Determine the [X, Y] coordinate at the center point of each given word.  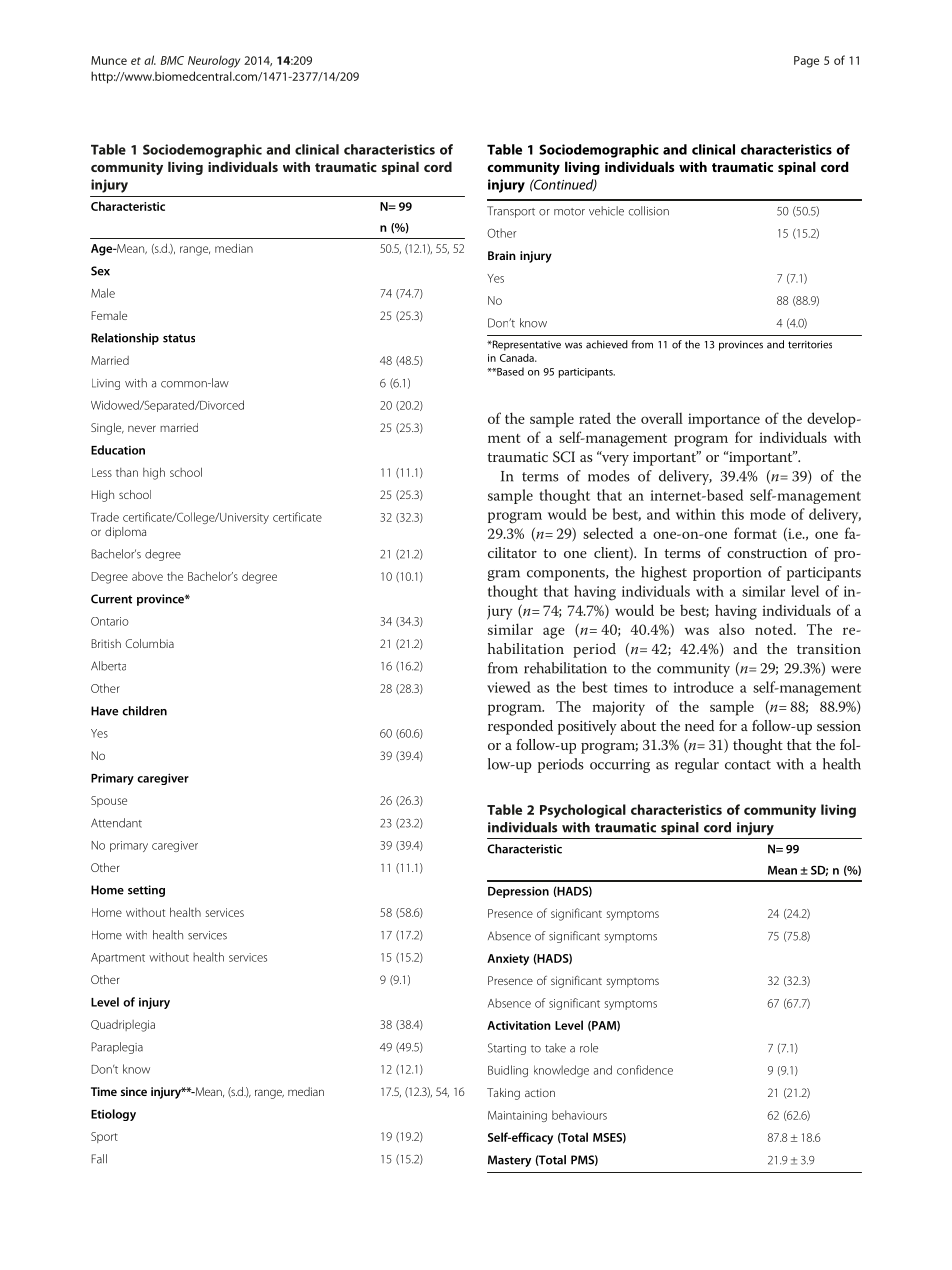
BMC [172, 60]
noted [775, 629]
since [134, 1091]
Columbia [149, 643]
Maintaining [517, 1116]
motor [569, 212]
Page [806, 62]
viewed [509, 687]
